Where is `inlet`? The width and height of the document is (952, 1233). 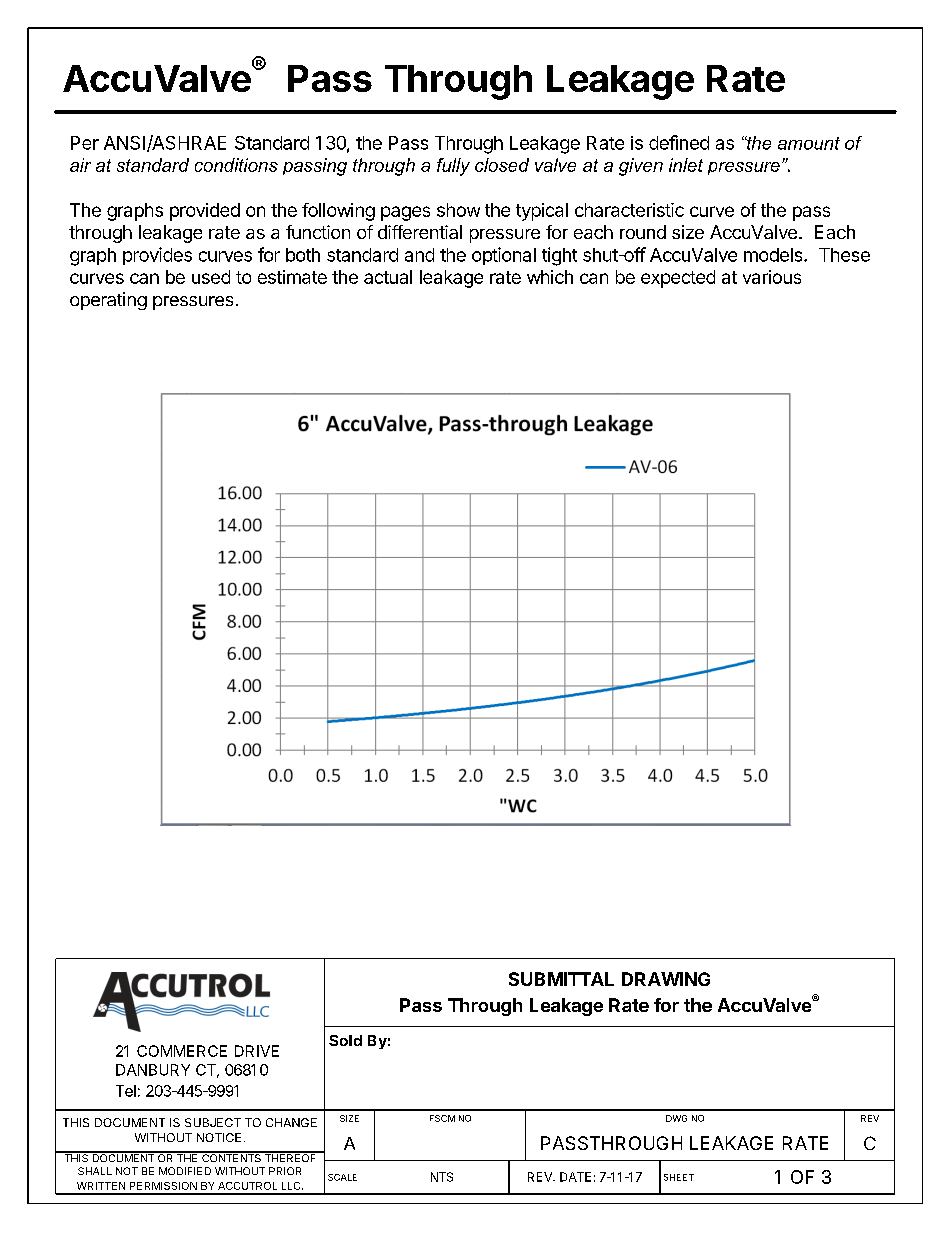 inlet is located at coordinates (686, 165).
